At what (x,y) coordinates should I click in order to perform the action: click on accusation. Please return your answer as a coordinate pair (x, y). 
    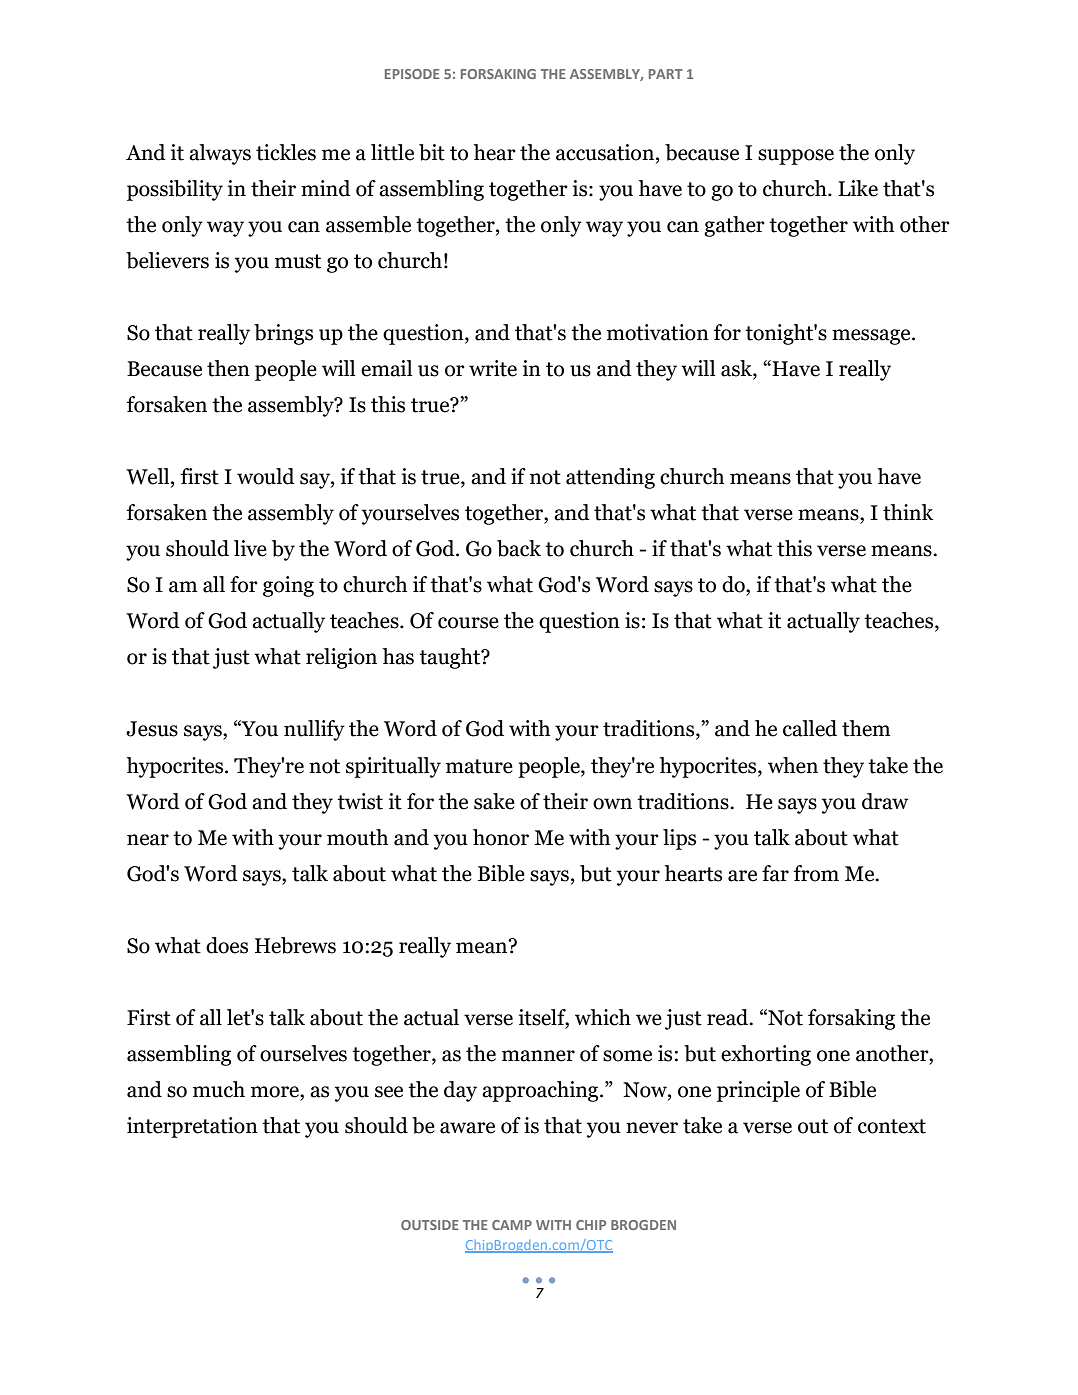
    Looking at the image, I should click on (605, 152).
